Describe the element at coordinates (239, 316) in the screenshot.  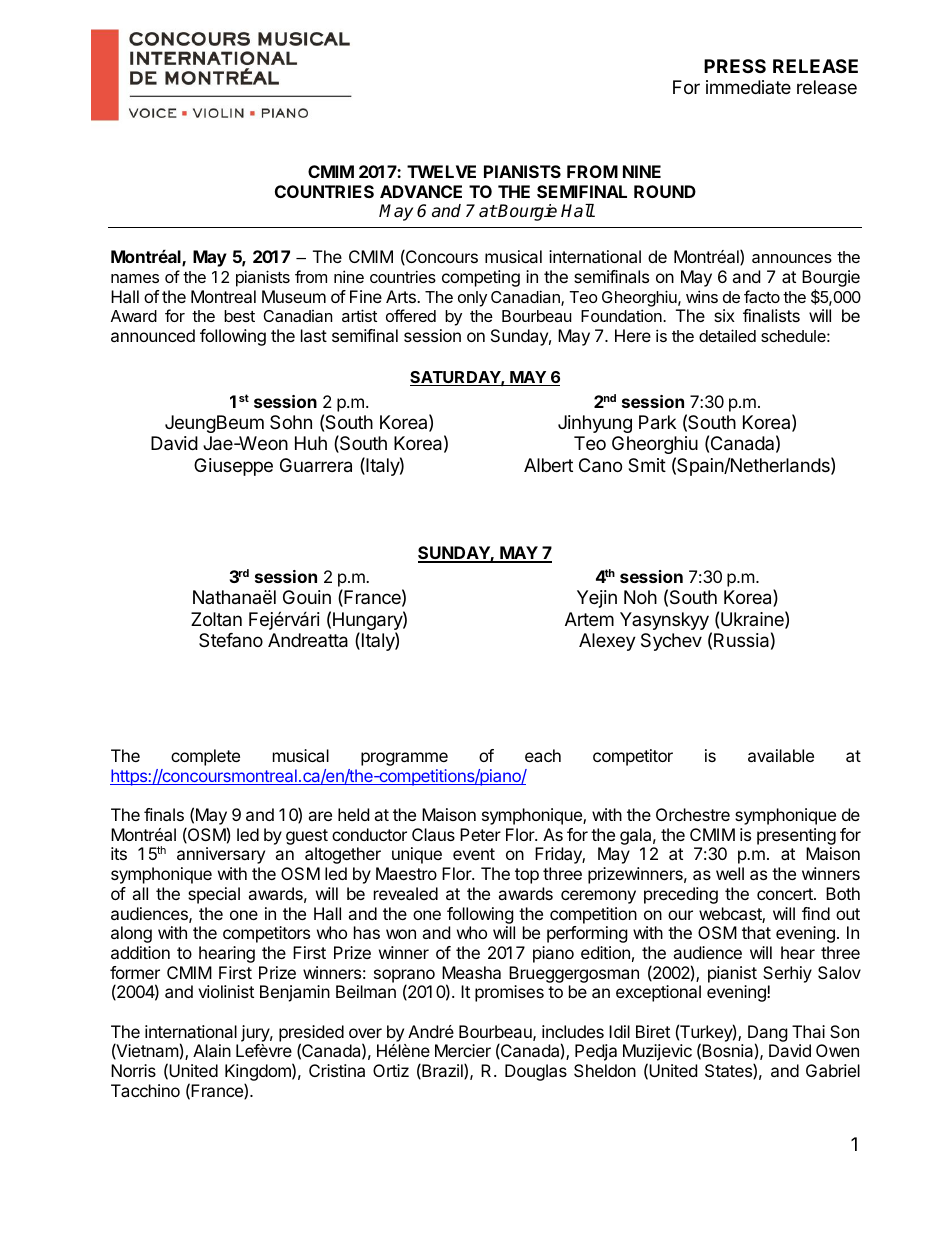
I see `best` at that location.
